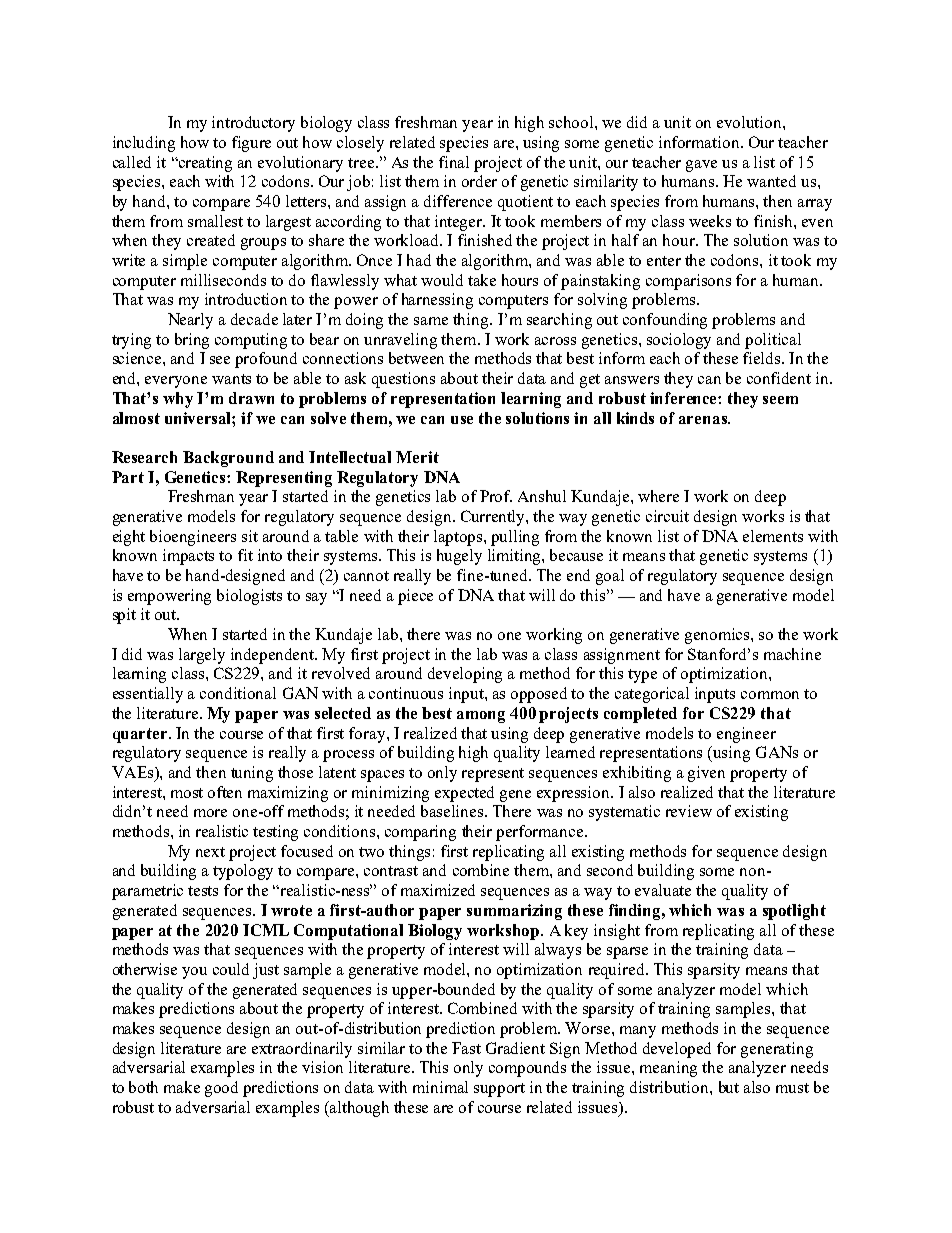 The width and height of the screenshot is (952, 1233). What do you see at coordinates (221, 1089) in the screenshot?
I see `good` at bounding box center [221, 1089].
